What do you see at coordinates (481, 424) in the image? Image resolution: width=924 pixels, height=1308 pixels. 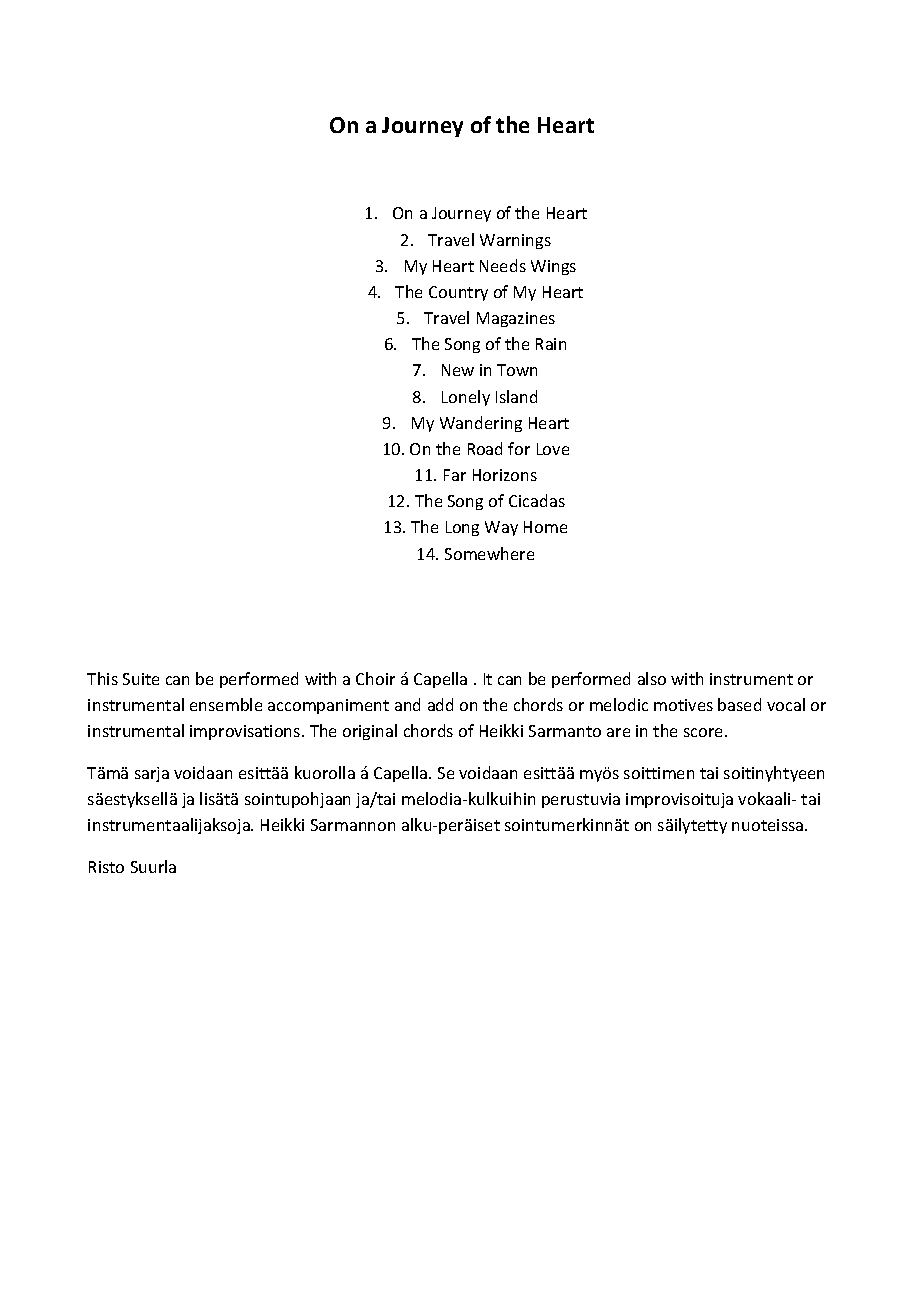 I see `Wandering` at bounding box center [481, 424].
